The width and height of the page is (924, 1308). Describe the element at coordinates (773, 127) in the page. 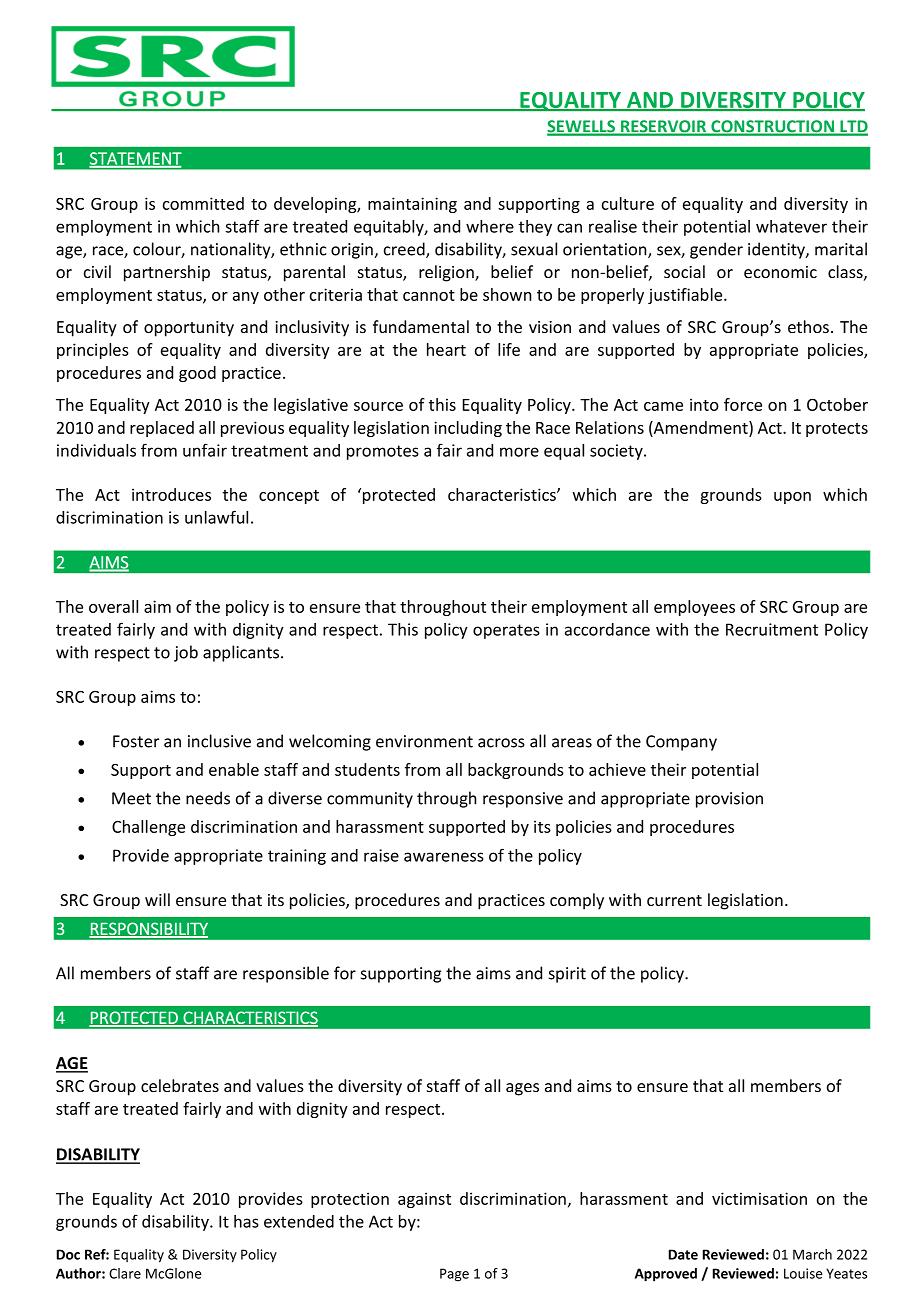

I see `CONSTRUCTION` at that location.
